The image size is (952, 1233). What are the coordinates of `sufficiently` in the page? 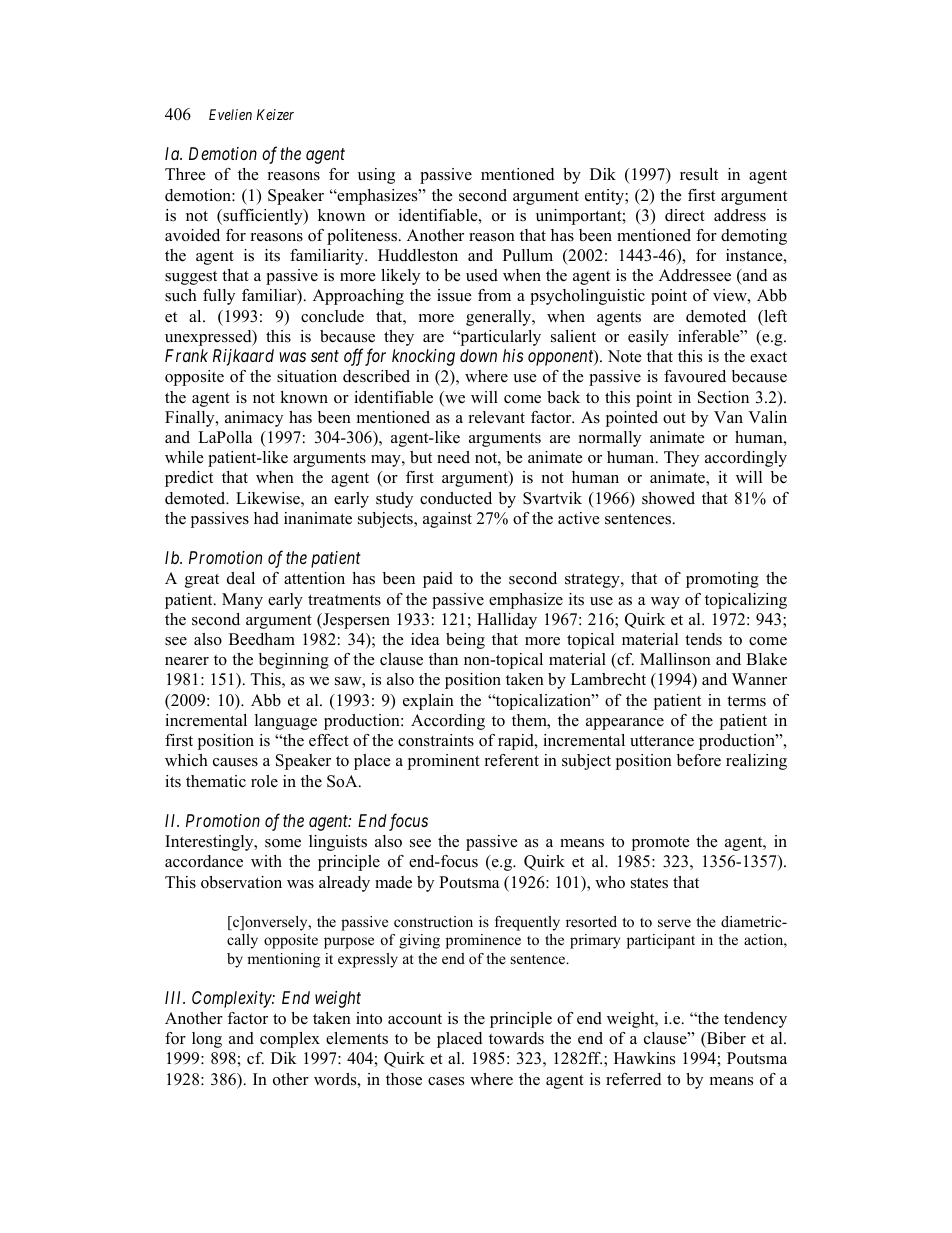 It's located at (263, 217).
